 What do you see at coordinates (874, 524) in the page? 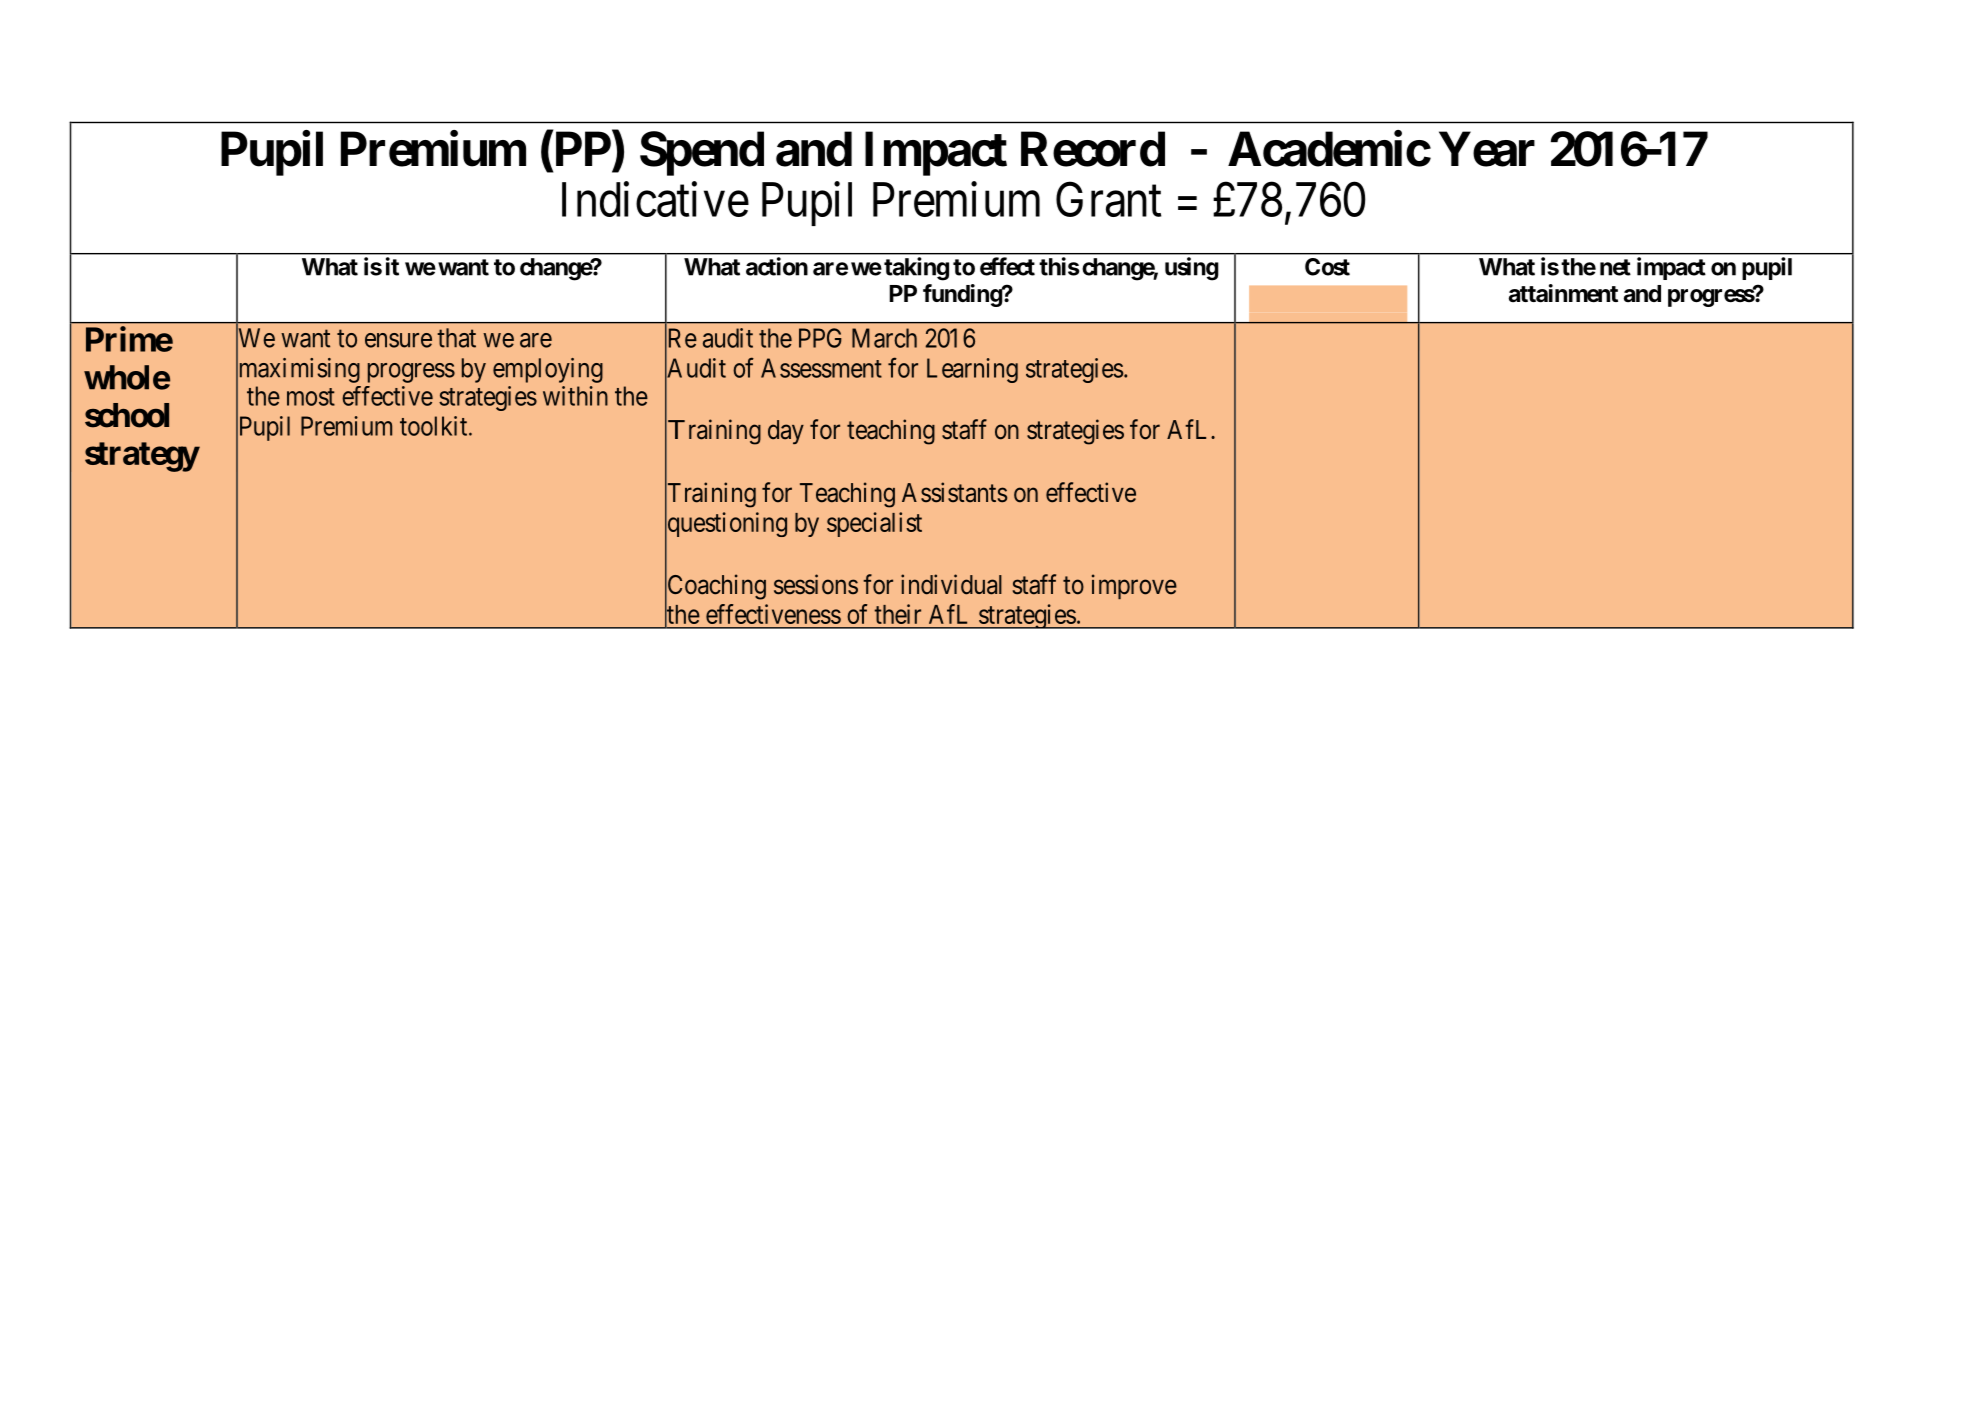
I see `specialist` at bounding box center [874, 524].
